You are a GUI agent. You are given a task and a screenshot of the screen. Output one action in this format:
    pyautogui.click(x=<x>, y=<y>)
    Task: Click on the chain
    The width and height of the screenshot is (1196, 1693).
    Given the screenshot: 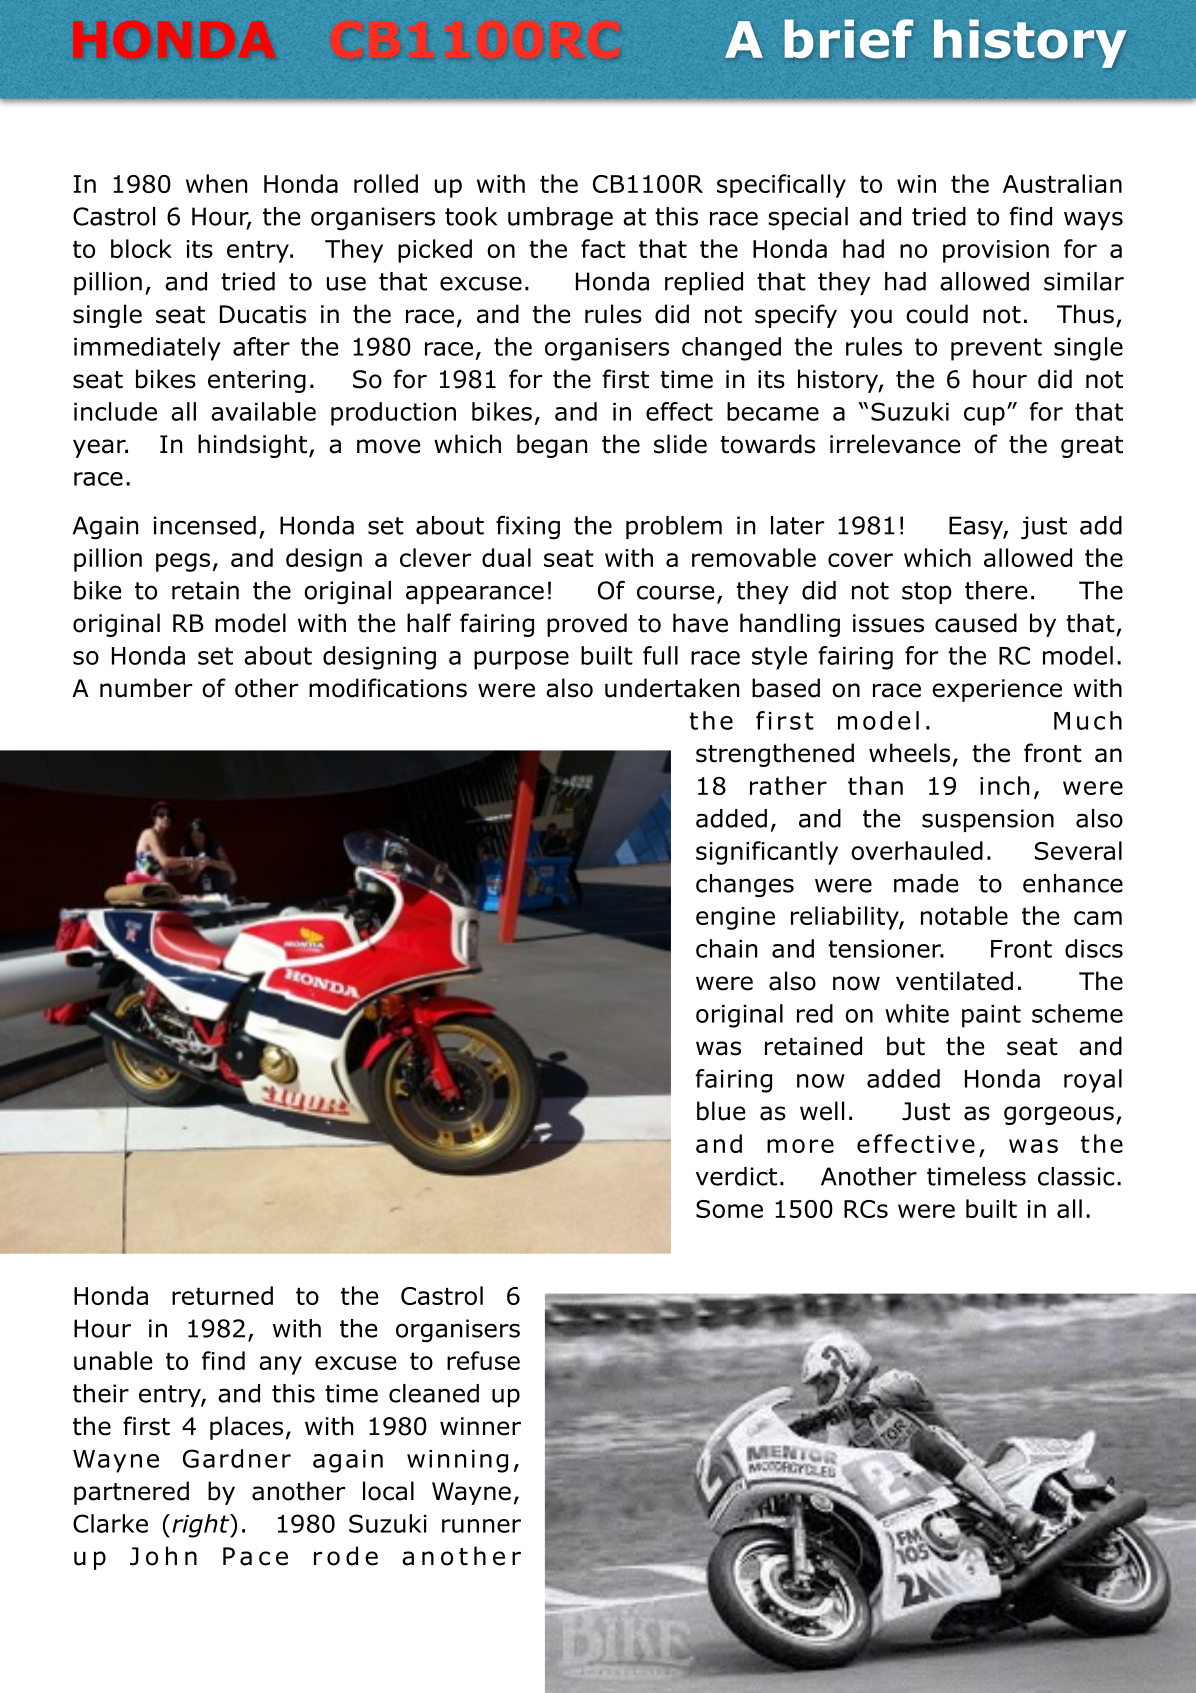 What is the action you would take?
    pyautogui.click(x=726, y=948)
